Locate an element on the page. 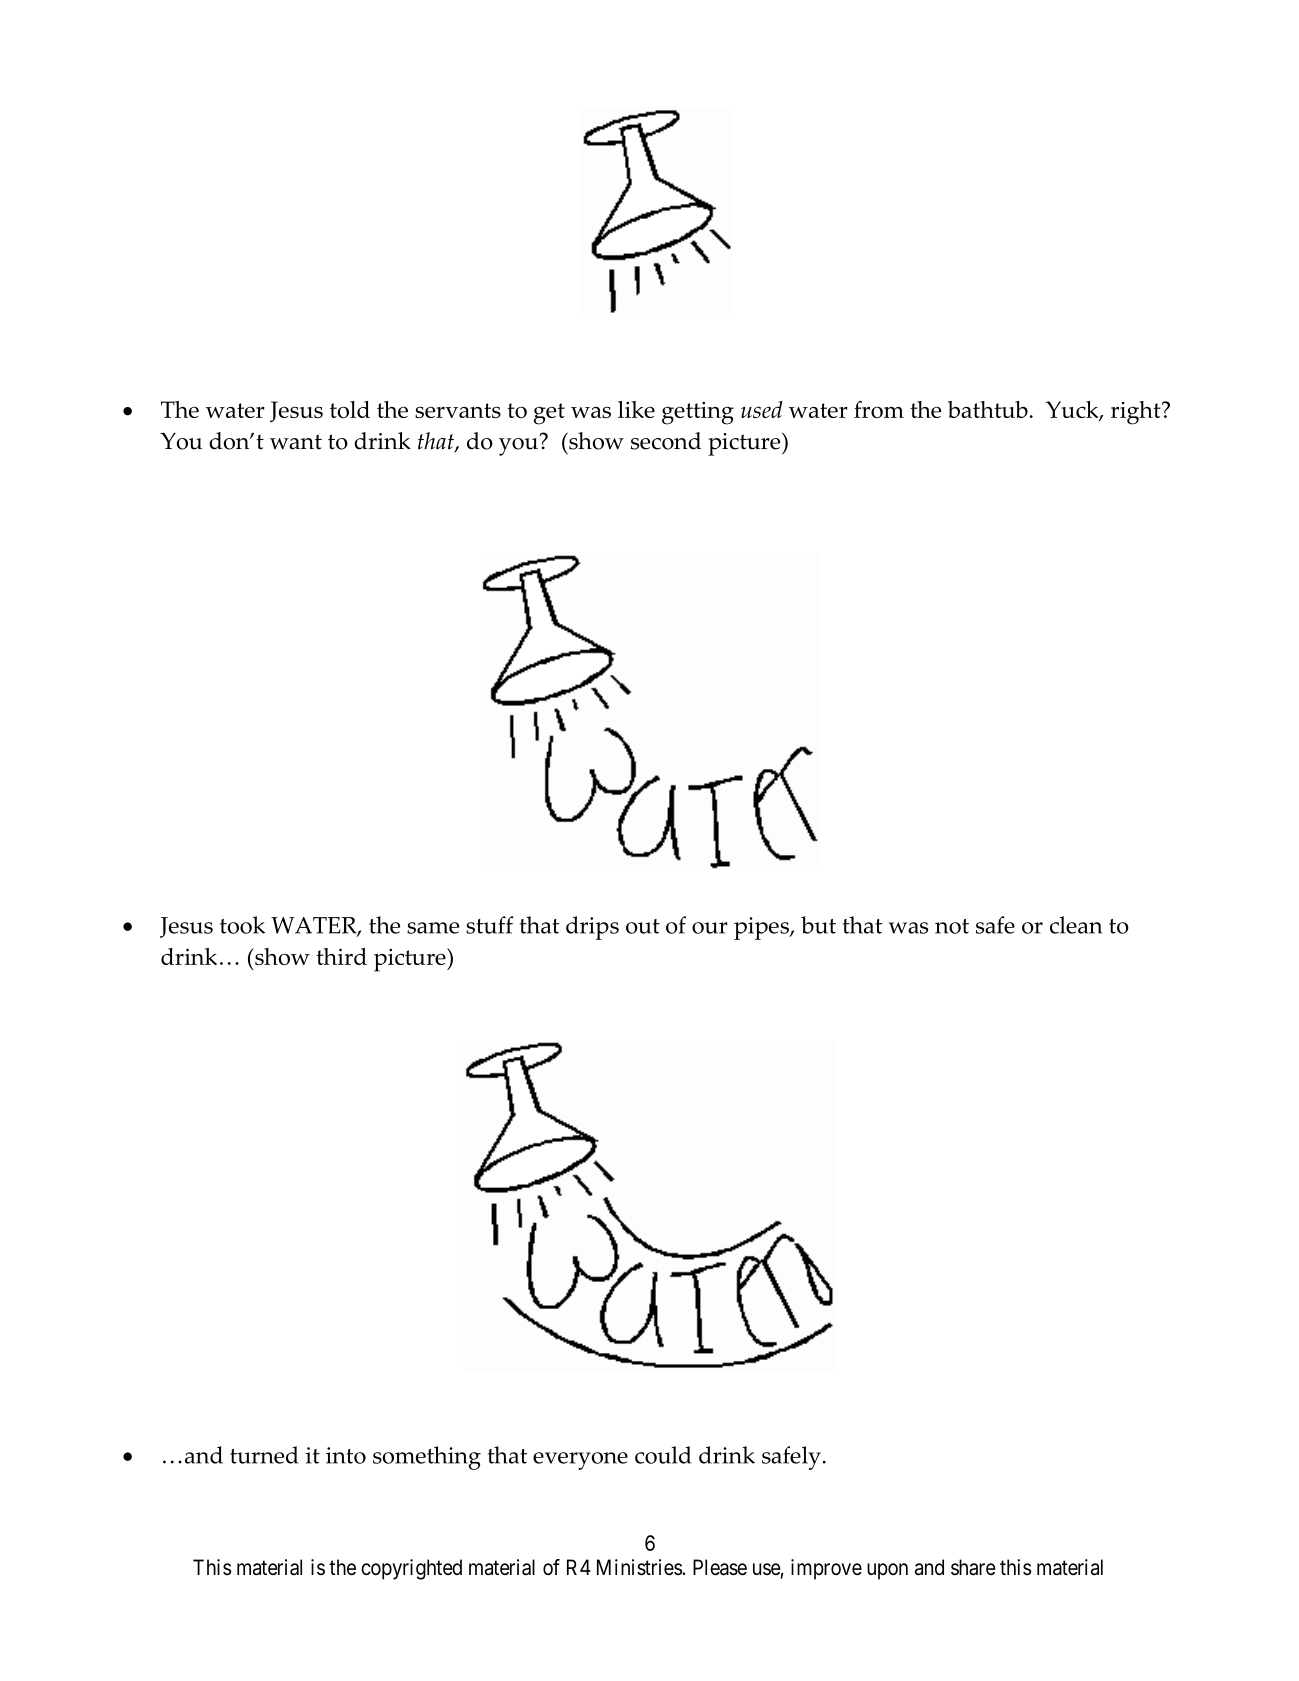  not is located at coordinates (952, 926).
